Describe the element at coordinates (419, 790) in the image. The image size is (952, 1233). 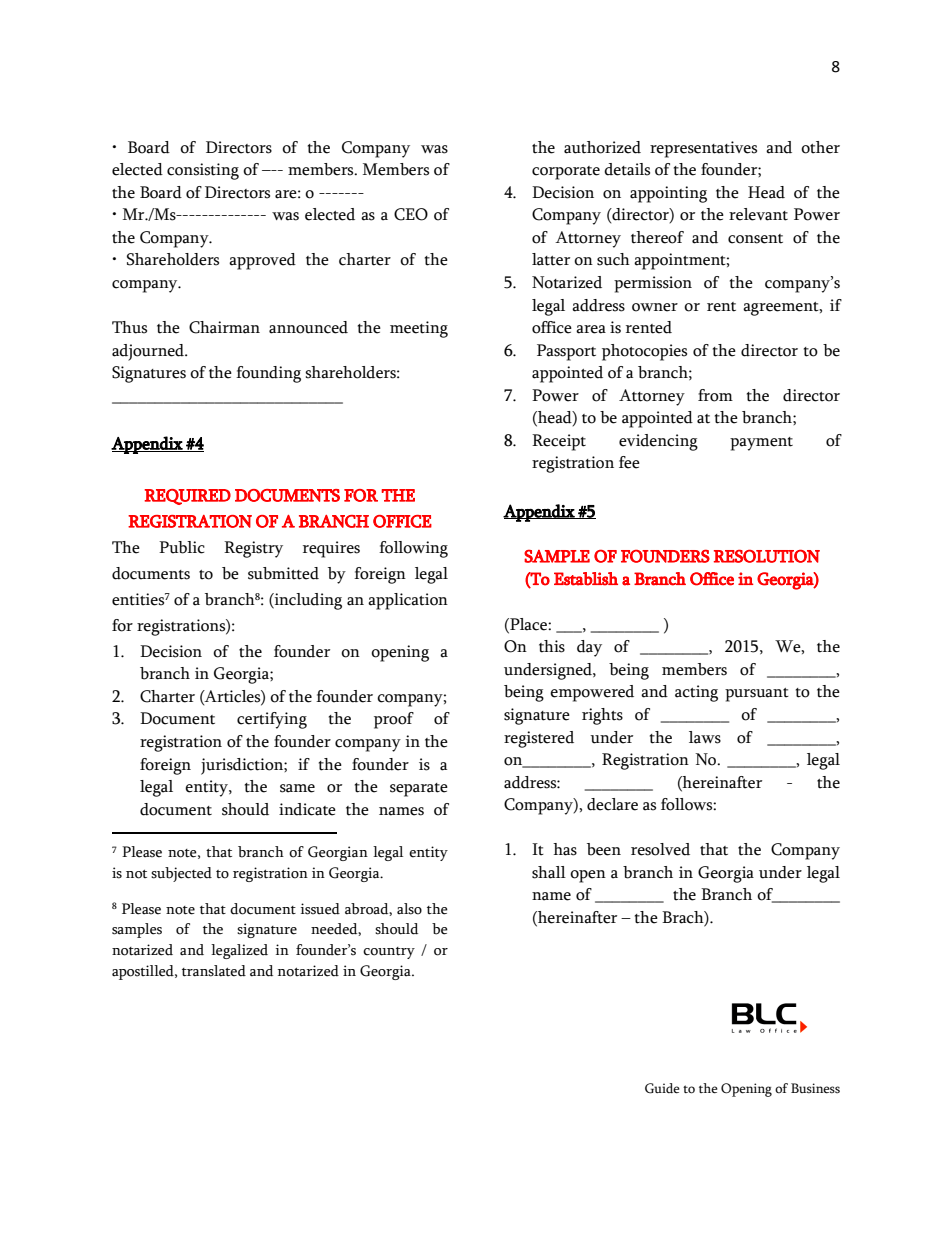
I see `separate` at that location.
